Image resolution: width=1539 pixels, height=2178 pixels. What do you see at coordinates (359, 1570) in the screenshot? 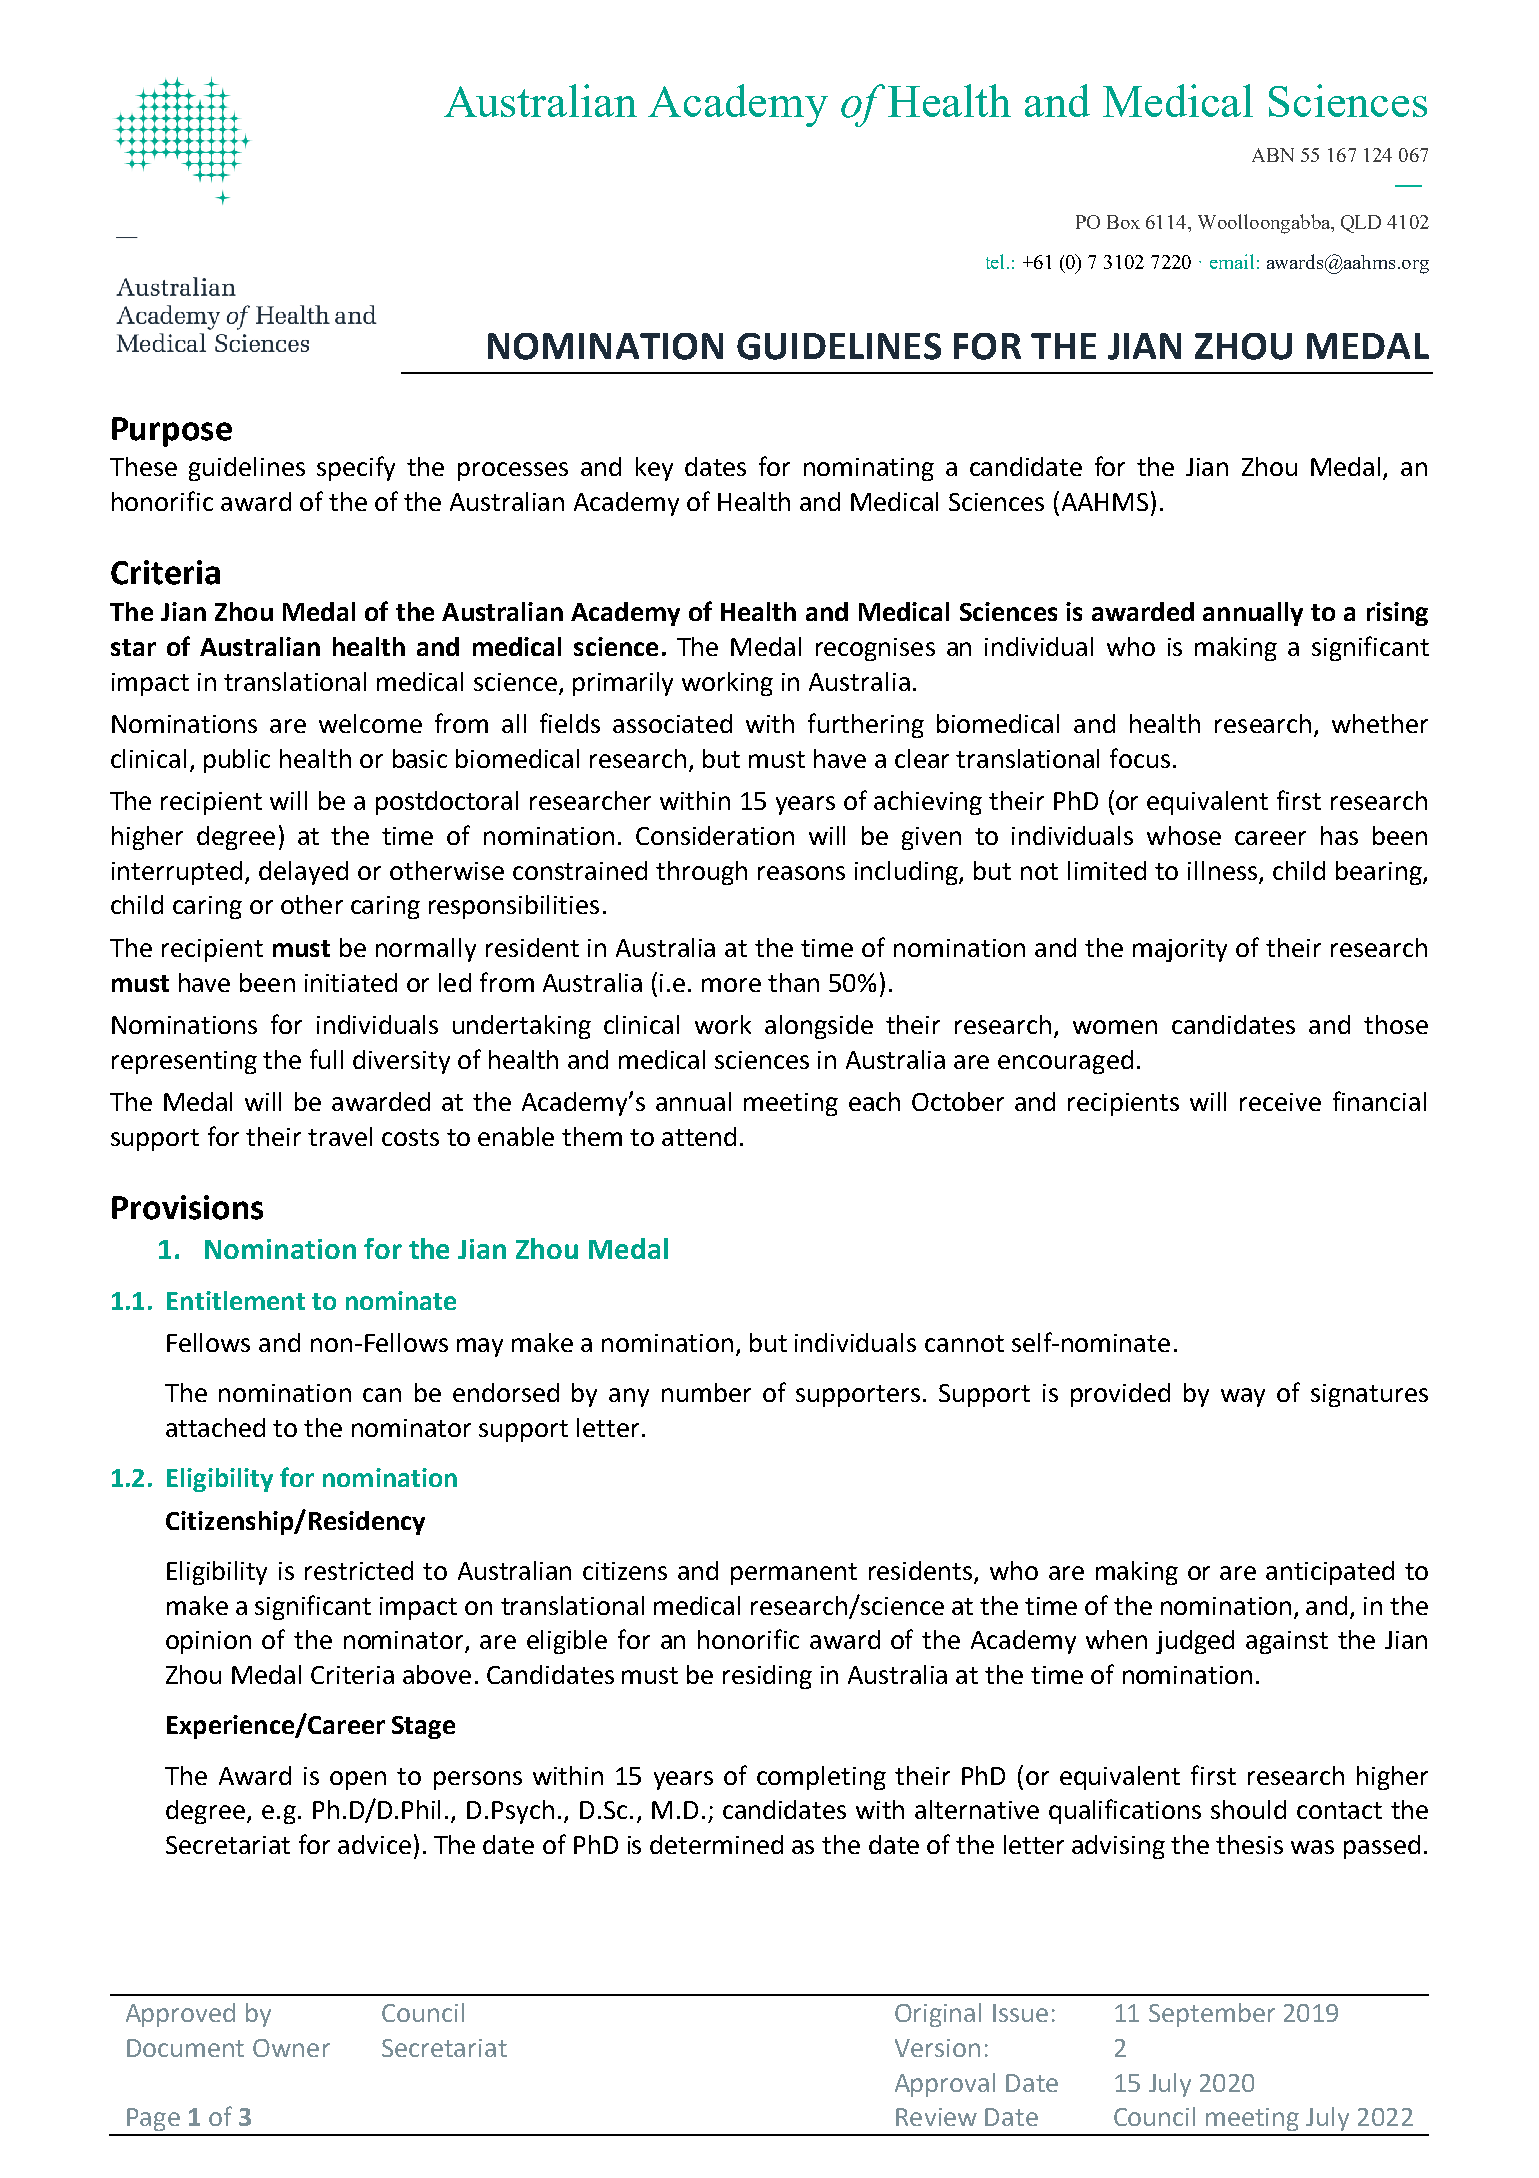
I see `restricted` at bounding box center [359, 1570].
